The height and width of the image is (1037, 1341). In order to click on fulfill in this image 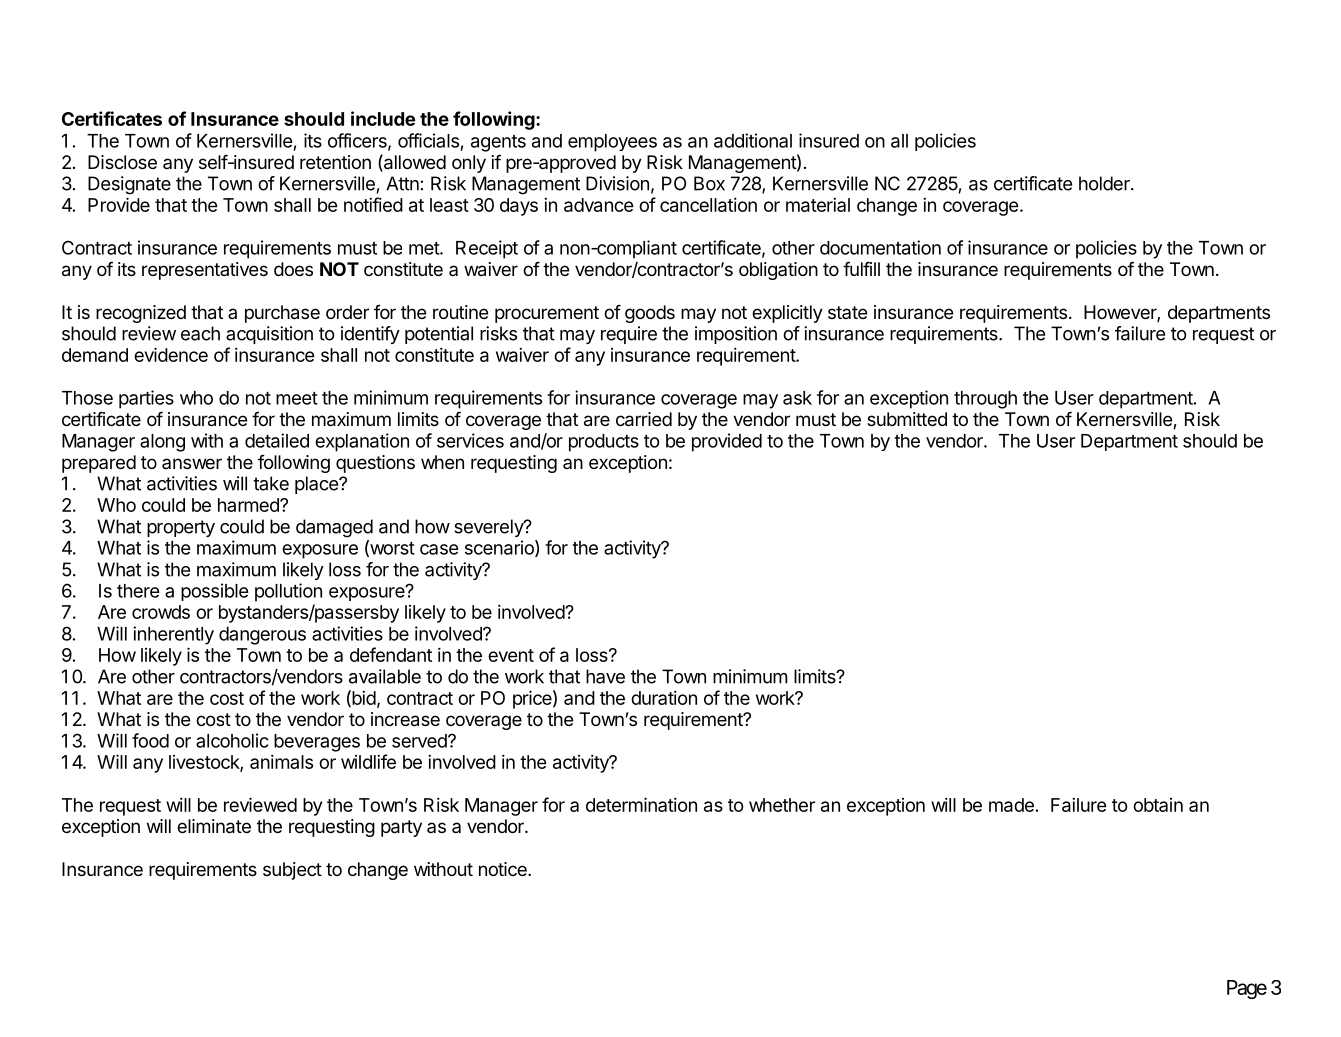, I will do `click(861, 268)`.
